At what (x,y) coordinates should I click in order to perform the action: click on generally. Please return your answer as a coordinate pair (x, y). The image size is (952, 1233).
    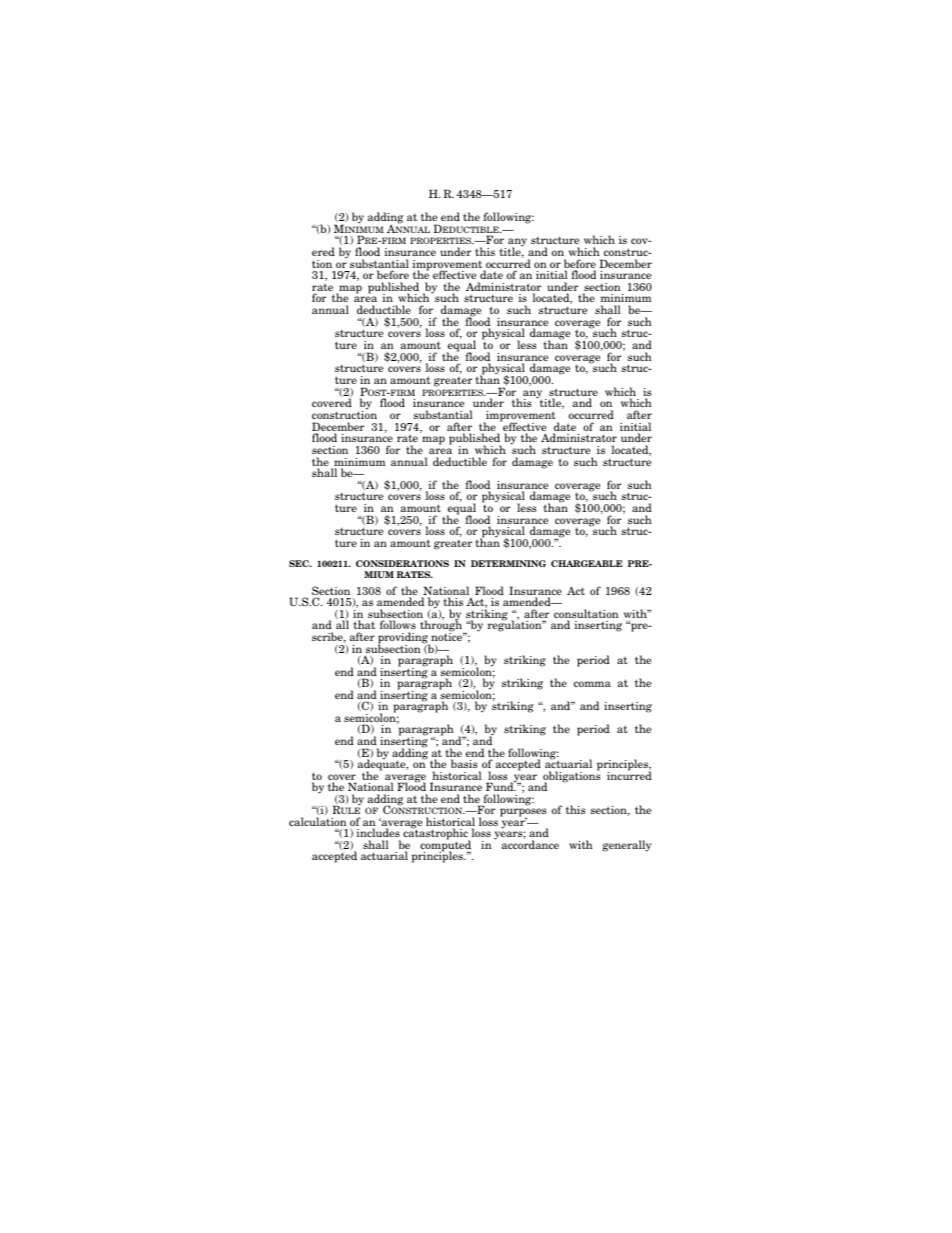
    Looking at the image, I should click on (627, 846).
